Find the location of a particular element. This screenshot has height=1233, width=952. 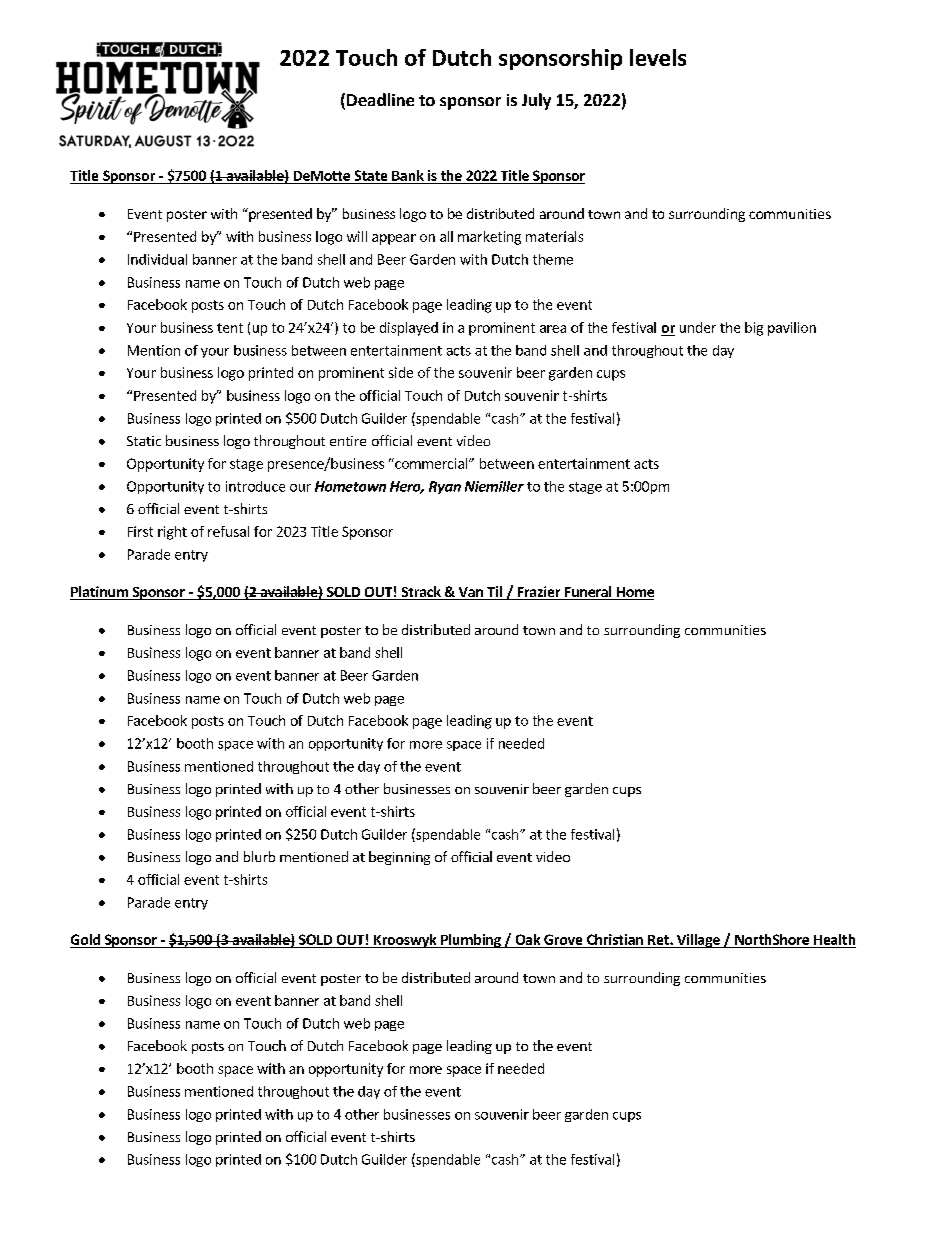

displayed is located at coordinates (409, 329).
